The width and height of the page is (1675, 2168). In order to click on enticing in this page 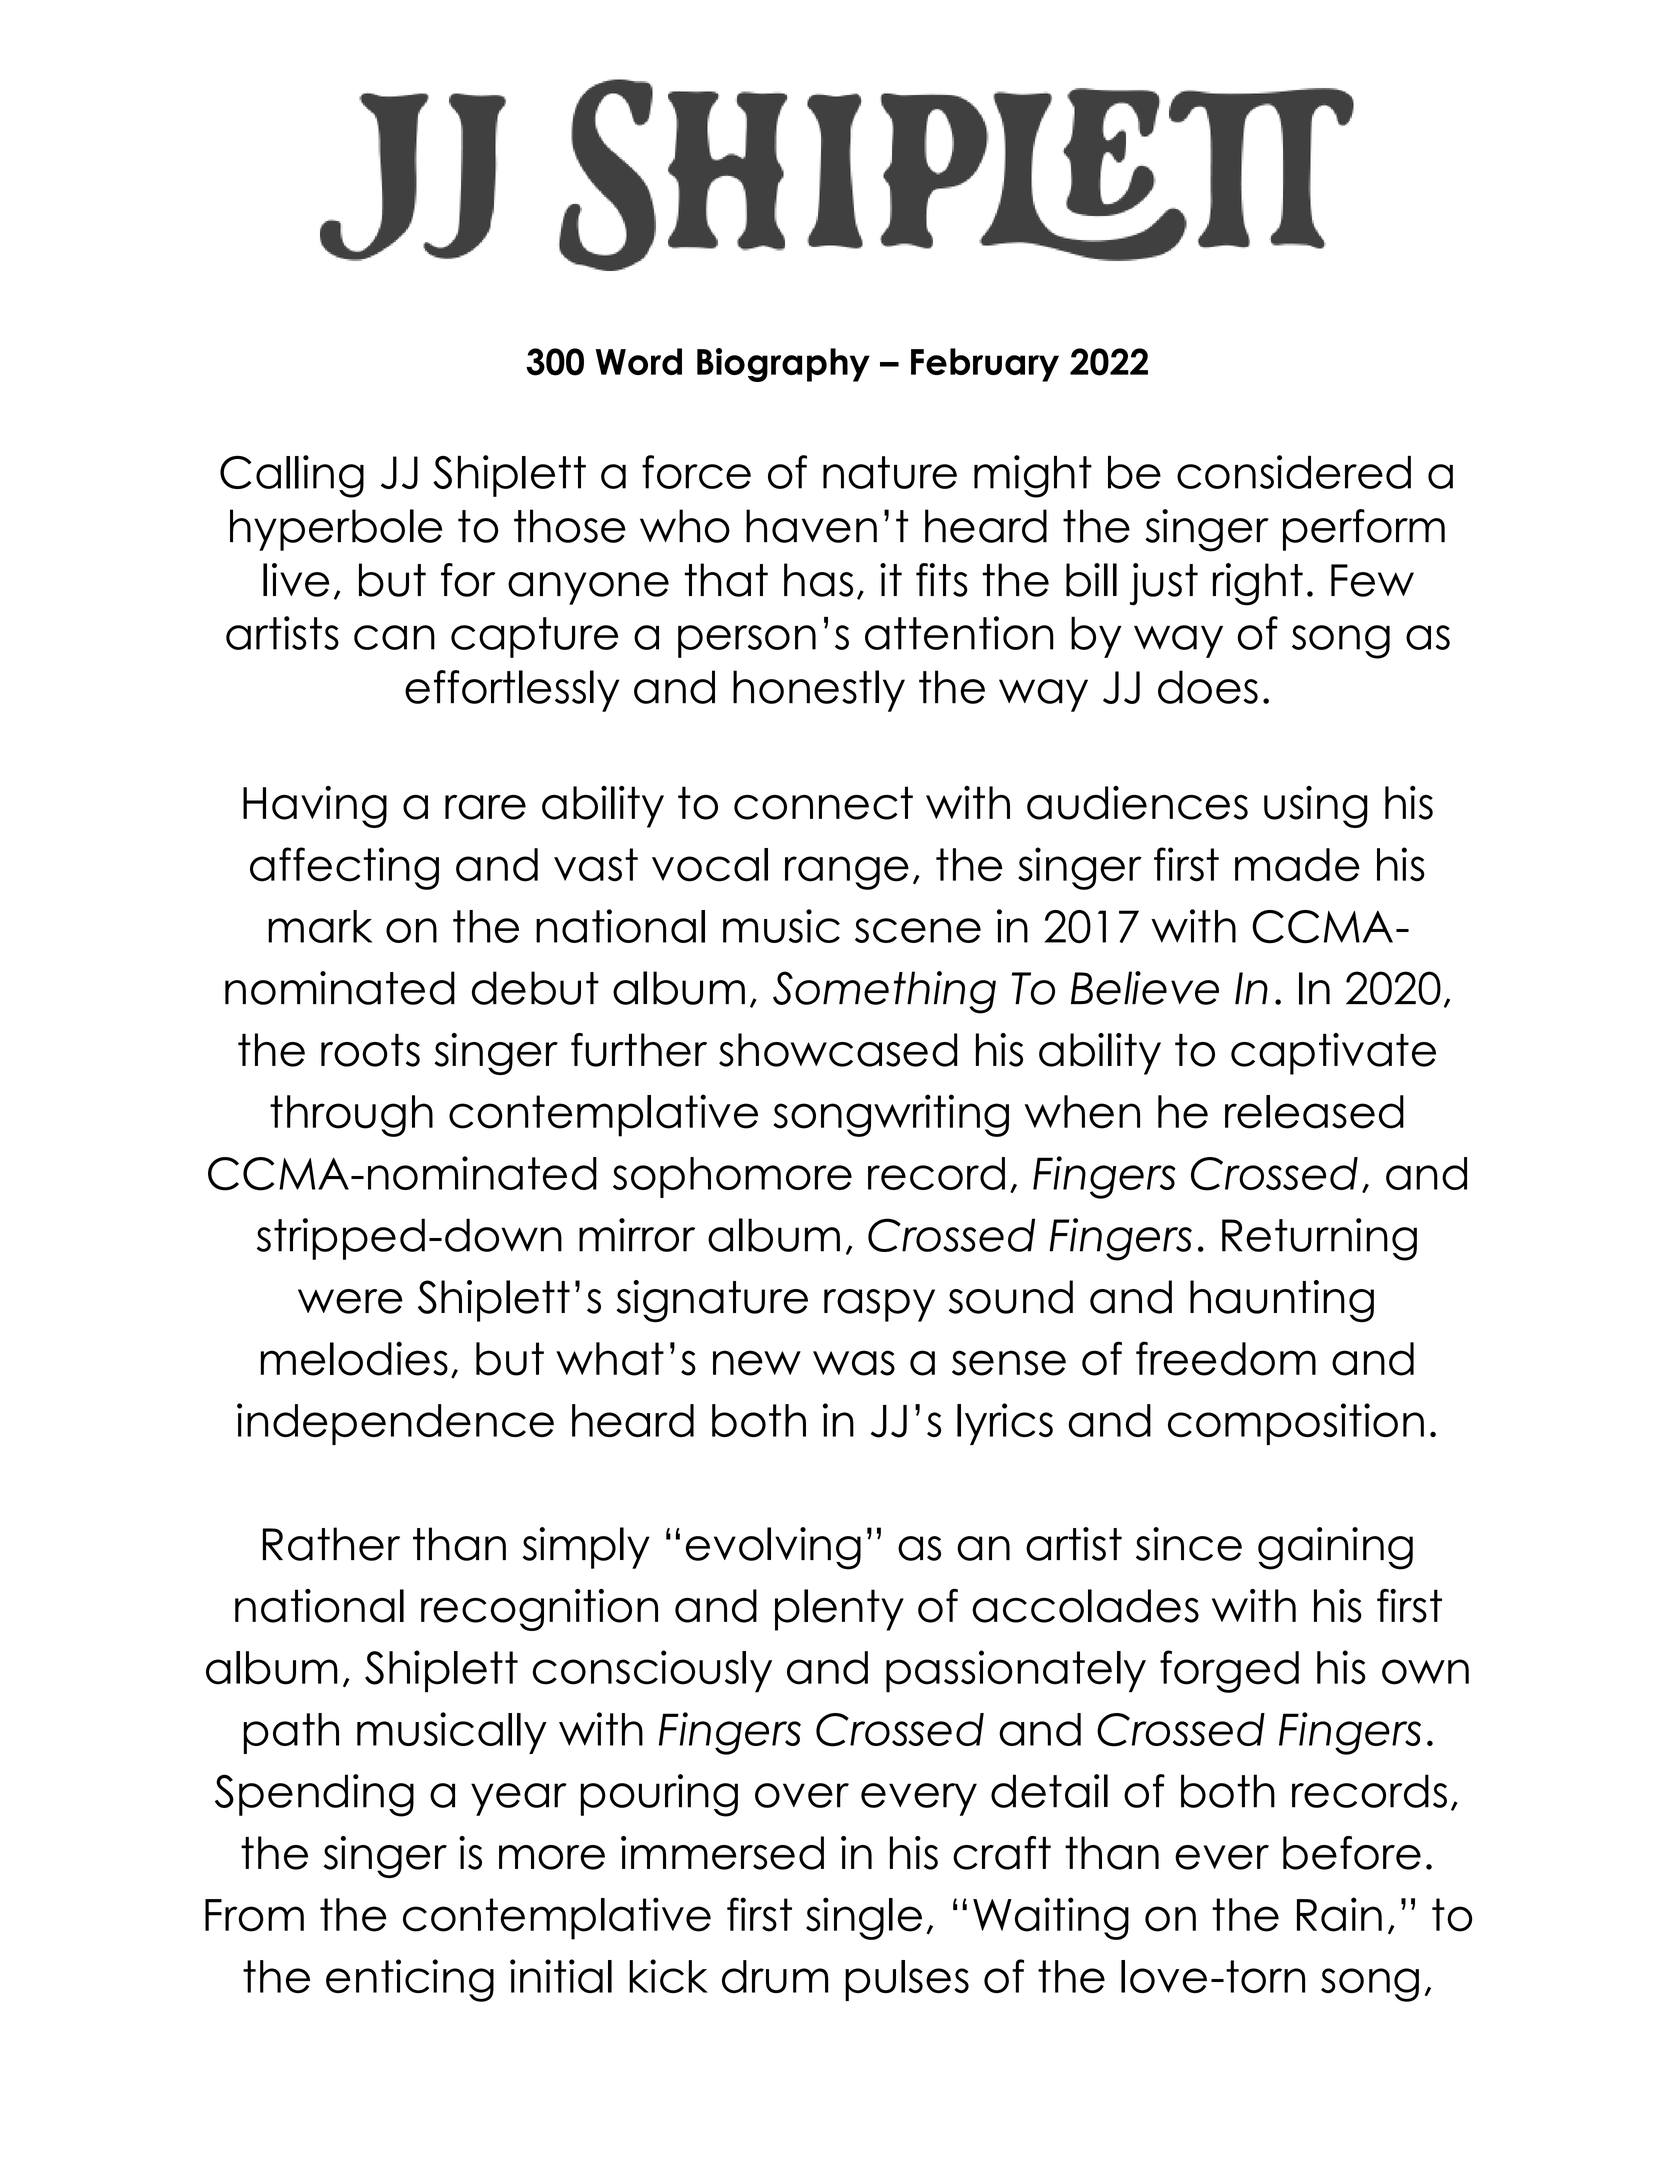, I will do `click(410, 1980)`.
